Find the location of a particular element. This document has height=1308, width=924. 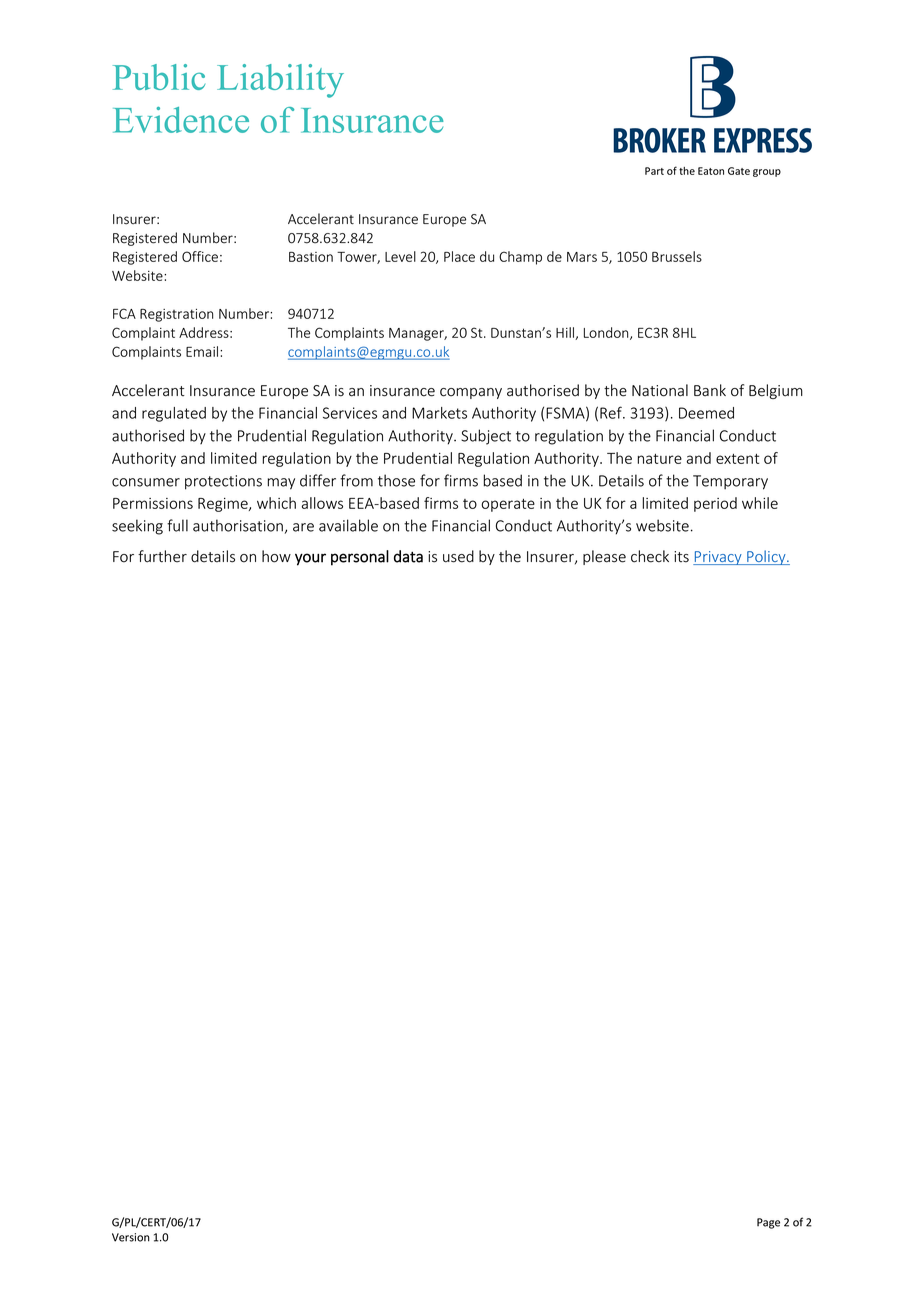

Page is located at coordinates (768, 1223).
